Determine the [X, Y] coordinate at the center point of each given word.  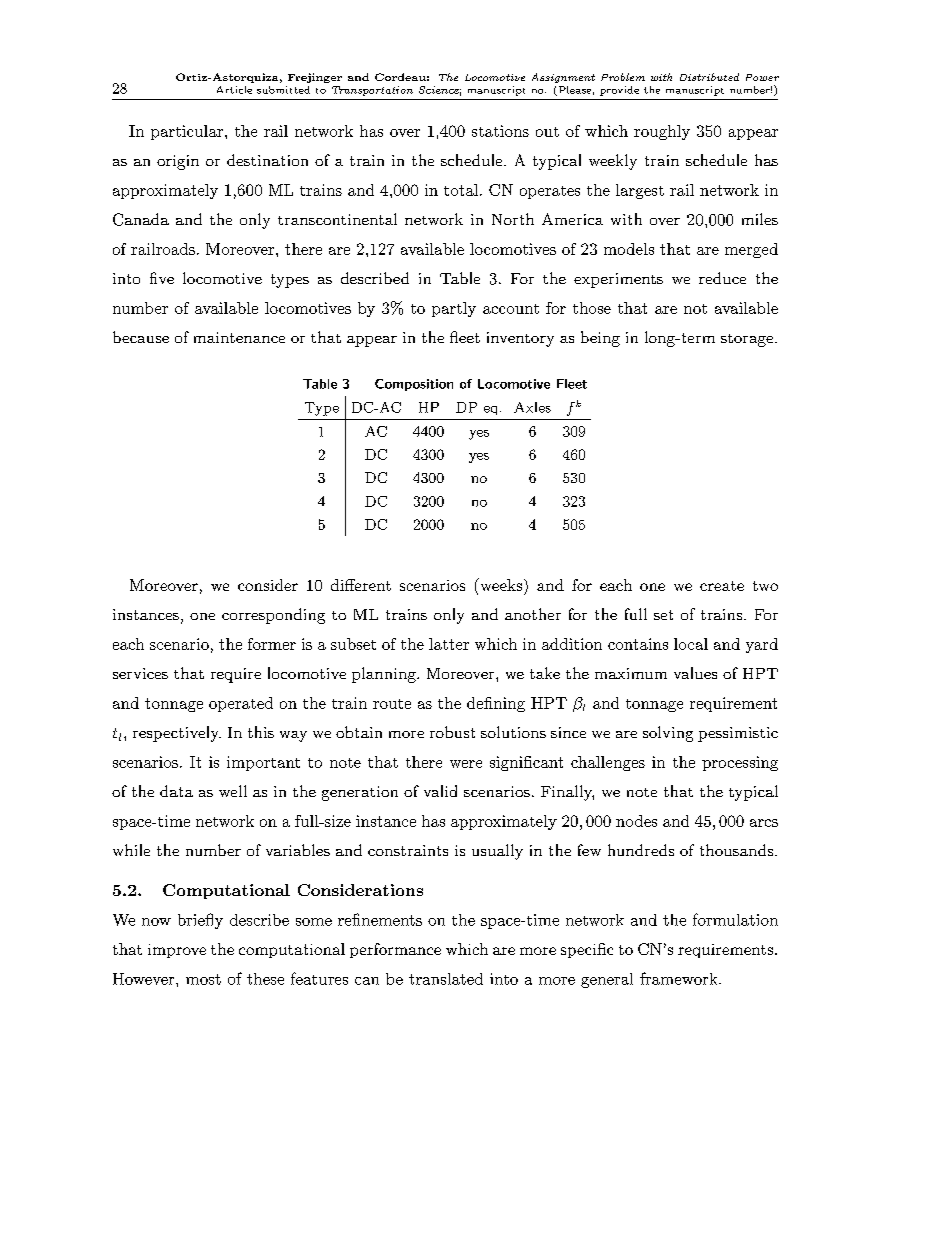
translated [446, 979]
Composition [414, 385]
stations [500, 131]
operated [241, 704]
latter [449, 644]
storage [747, 340]
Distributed [709, 77]
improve [177, 951]
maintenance [239, 337]
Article [234, 90]
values [695, 673]
